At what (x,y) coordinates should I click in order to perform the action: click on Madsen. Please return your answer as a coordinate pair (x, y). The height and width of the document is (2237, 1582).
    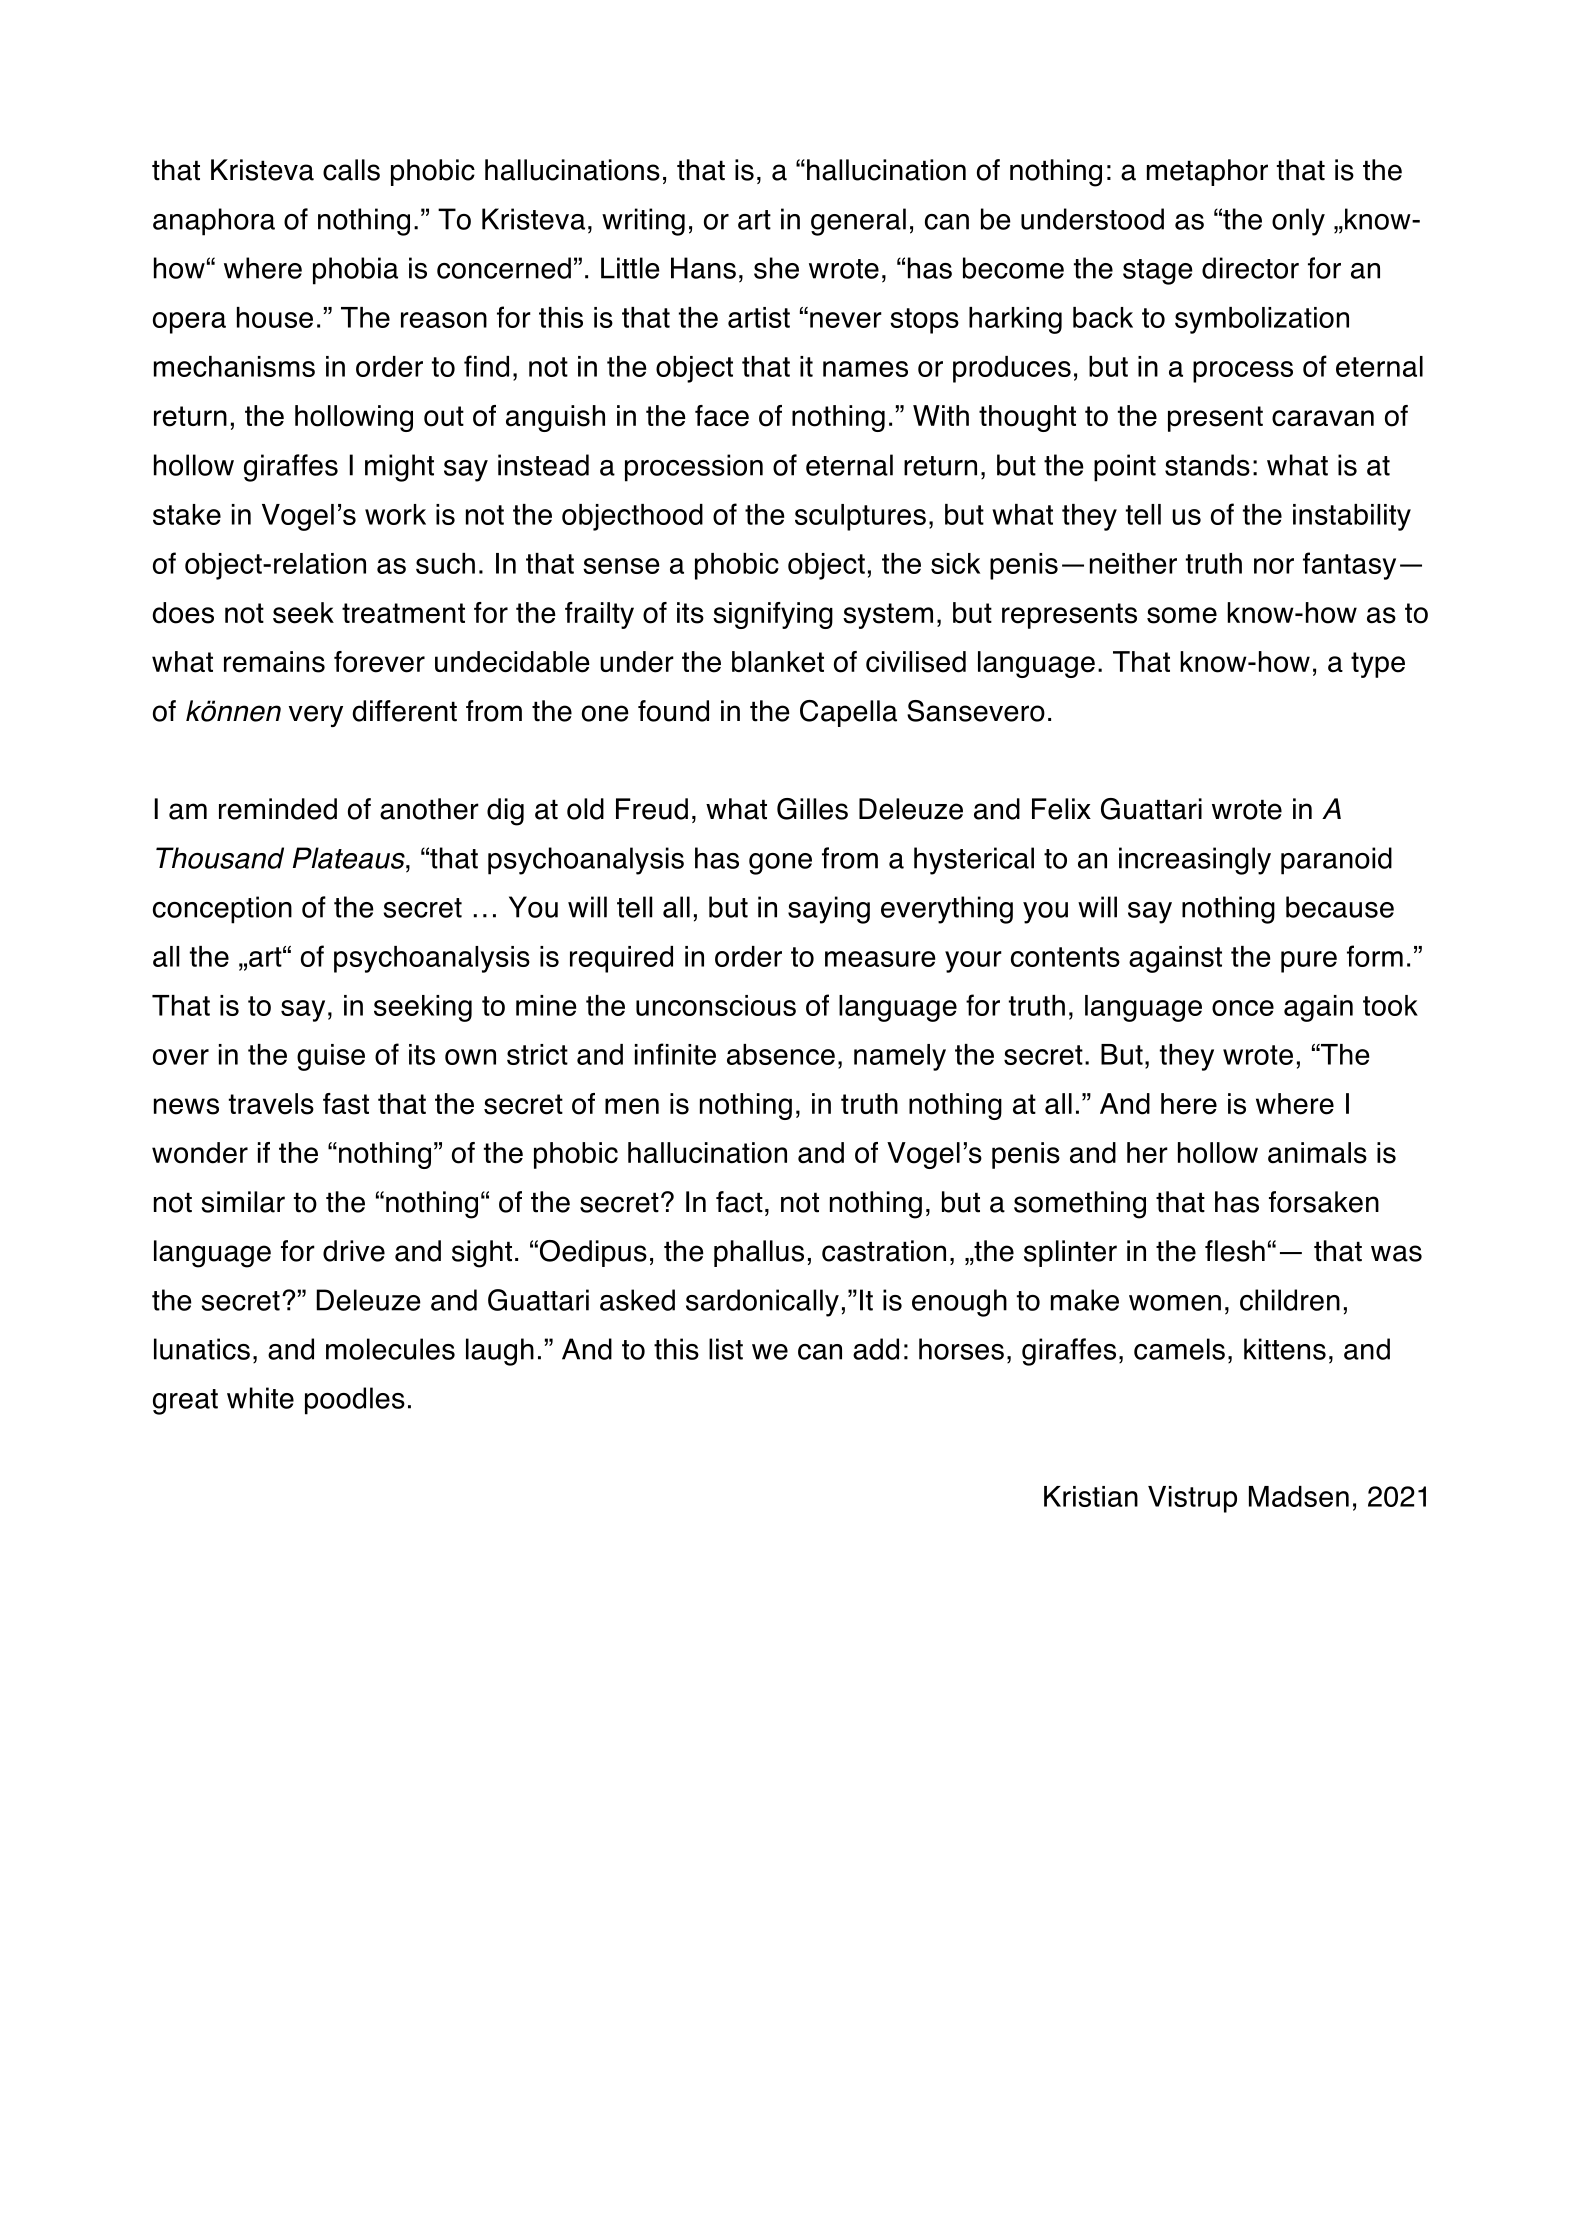
    Looking at the image, I should click on (1299, 1496).
